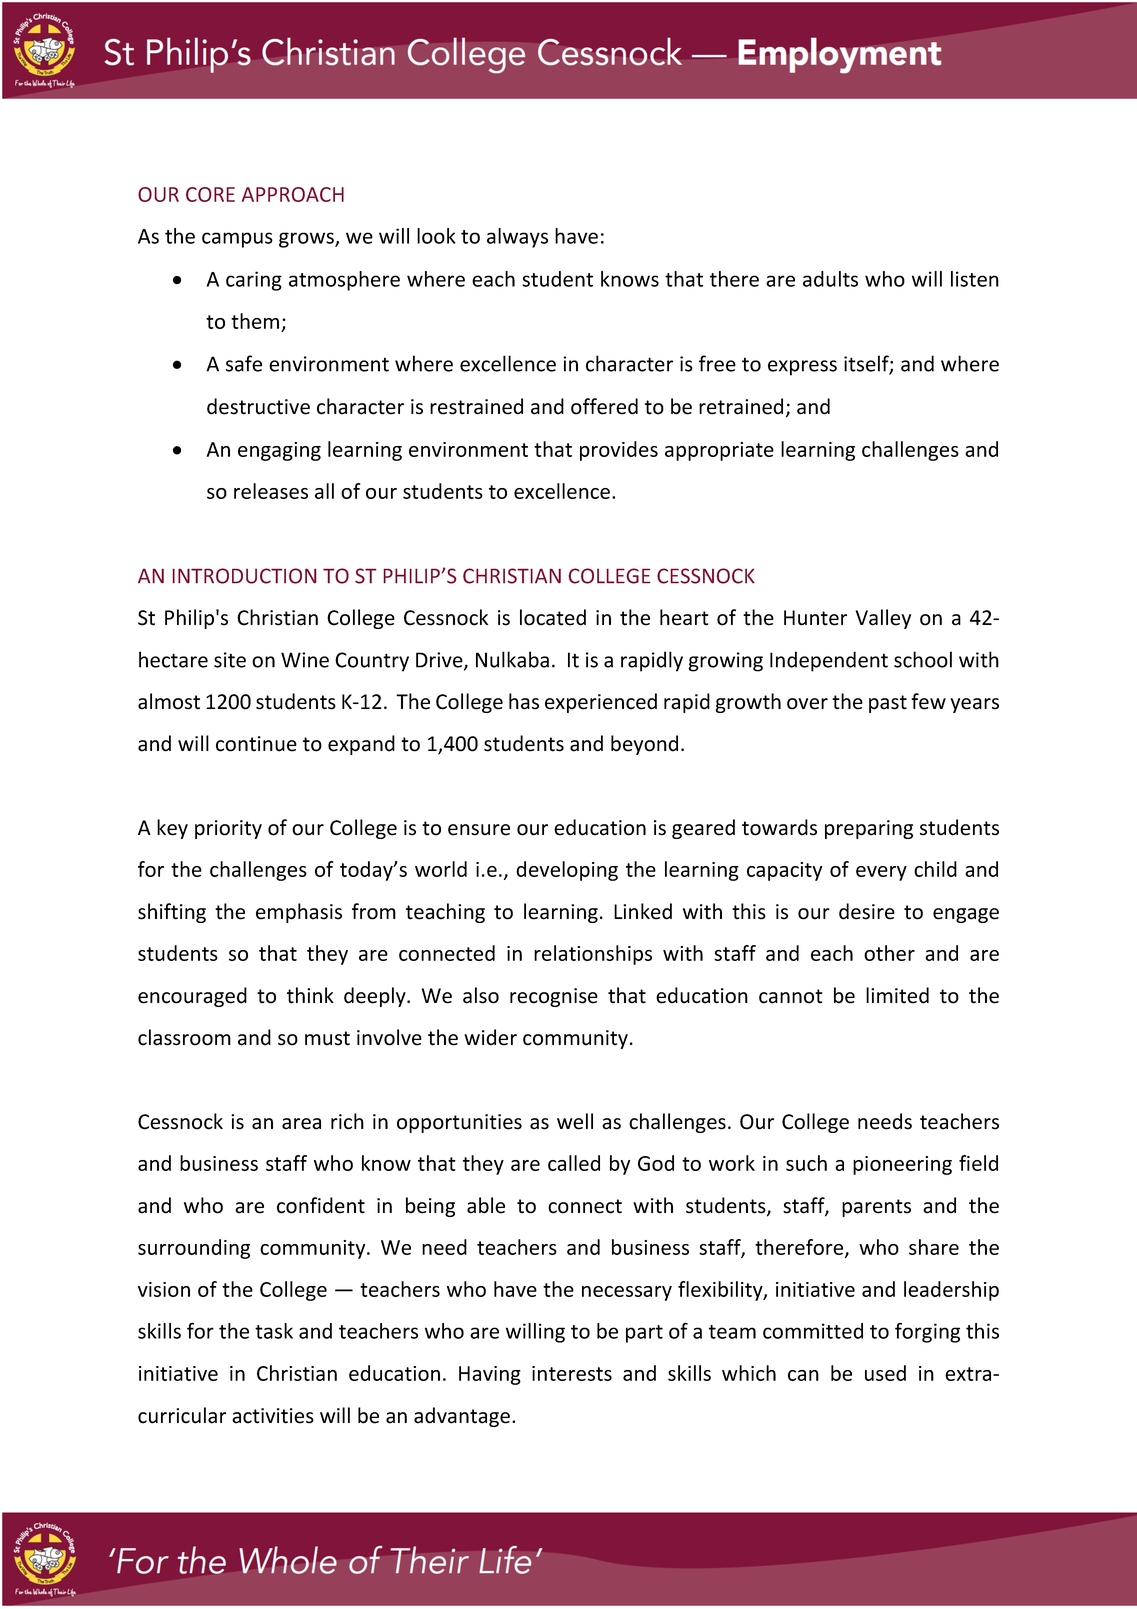  What do you see at coordinates (237, 240) in the screenshot?
I see `campus` at bounding box center [237, 240].
